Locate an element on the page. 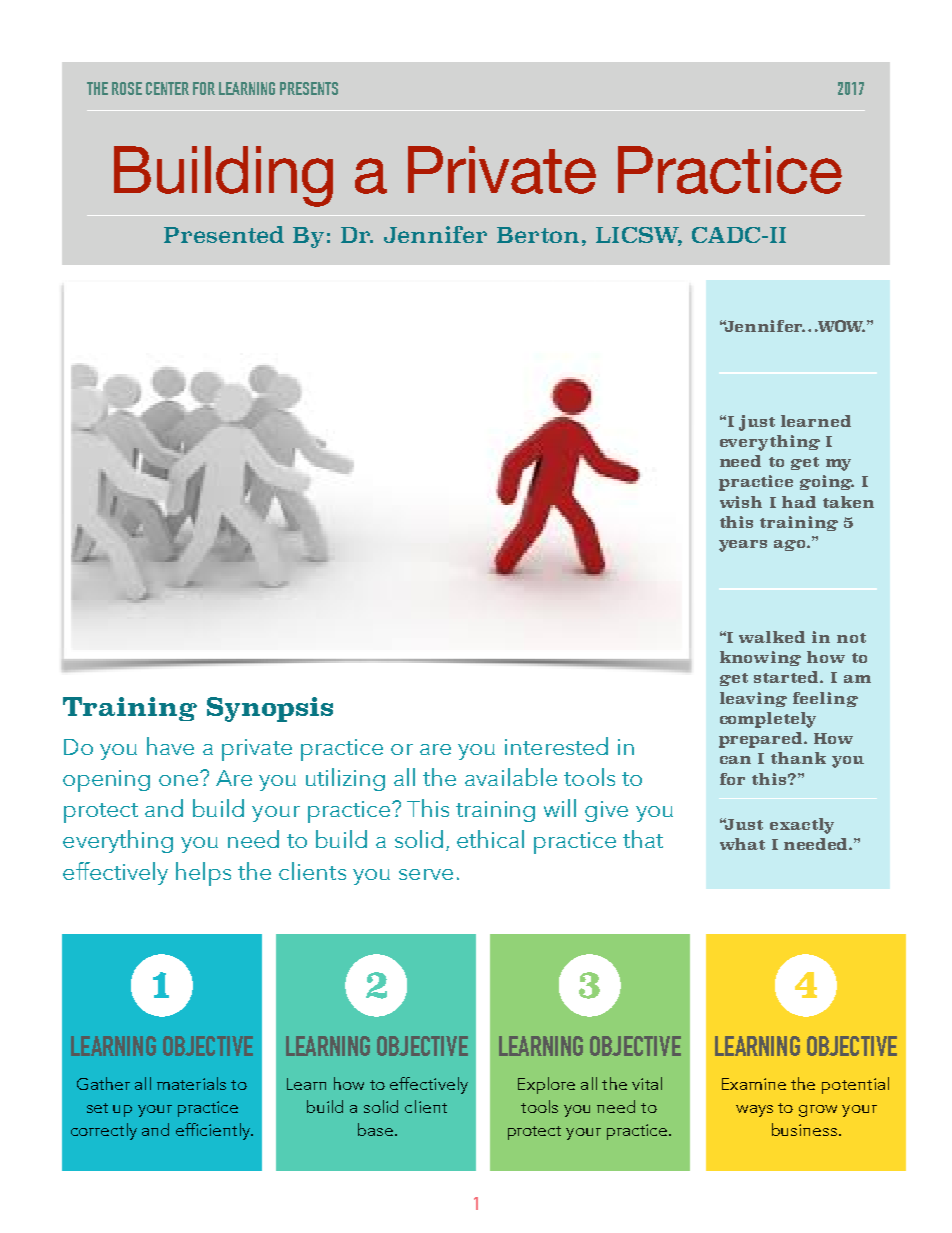 Image resolution: width=952 pixels, height=1233 pixels. PRESENTS is located at coordinates (309, 88).
